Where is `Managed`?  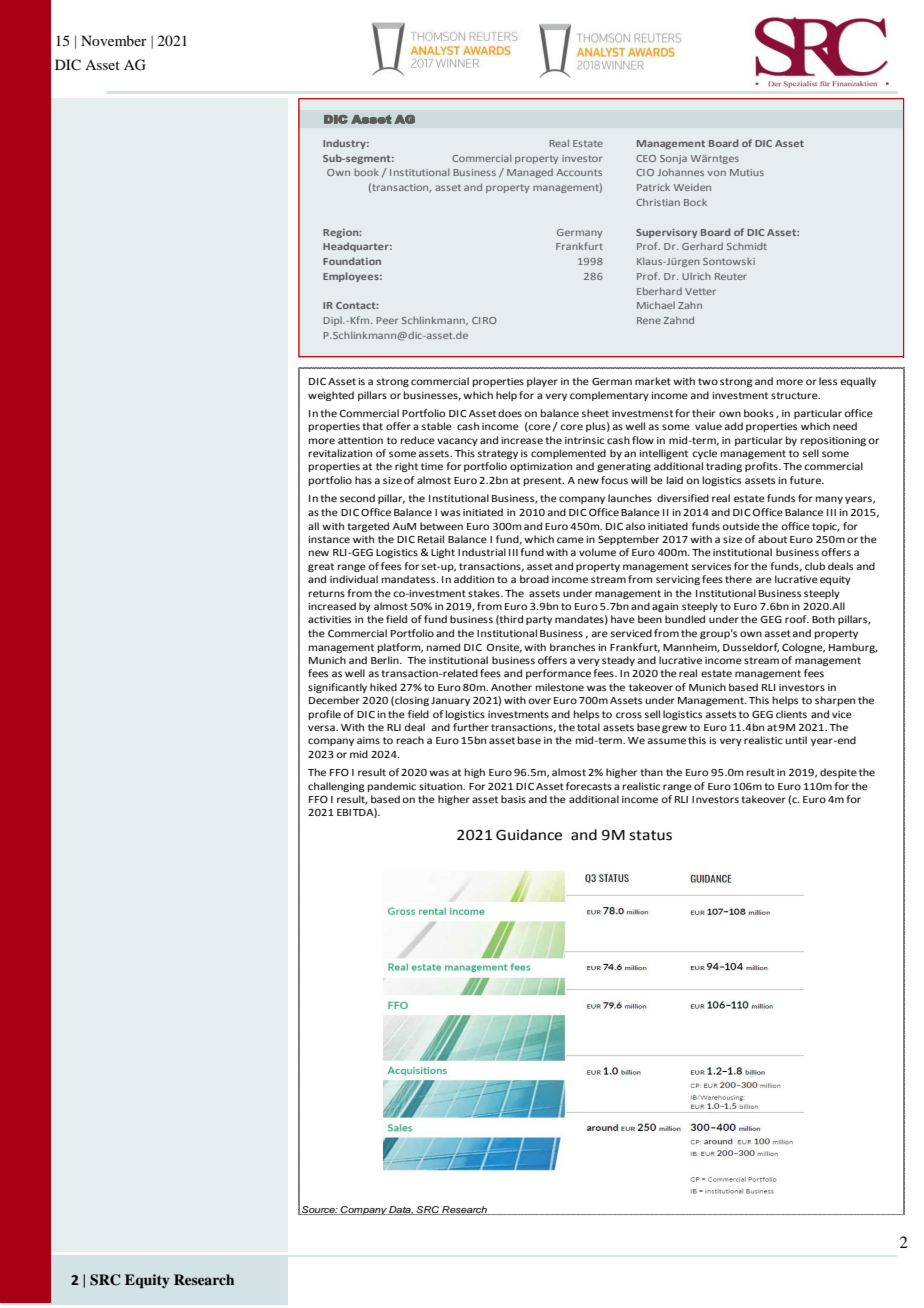 Managed is located at coordinates (530, 173).
